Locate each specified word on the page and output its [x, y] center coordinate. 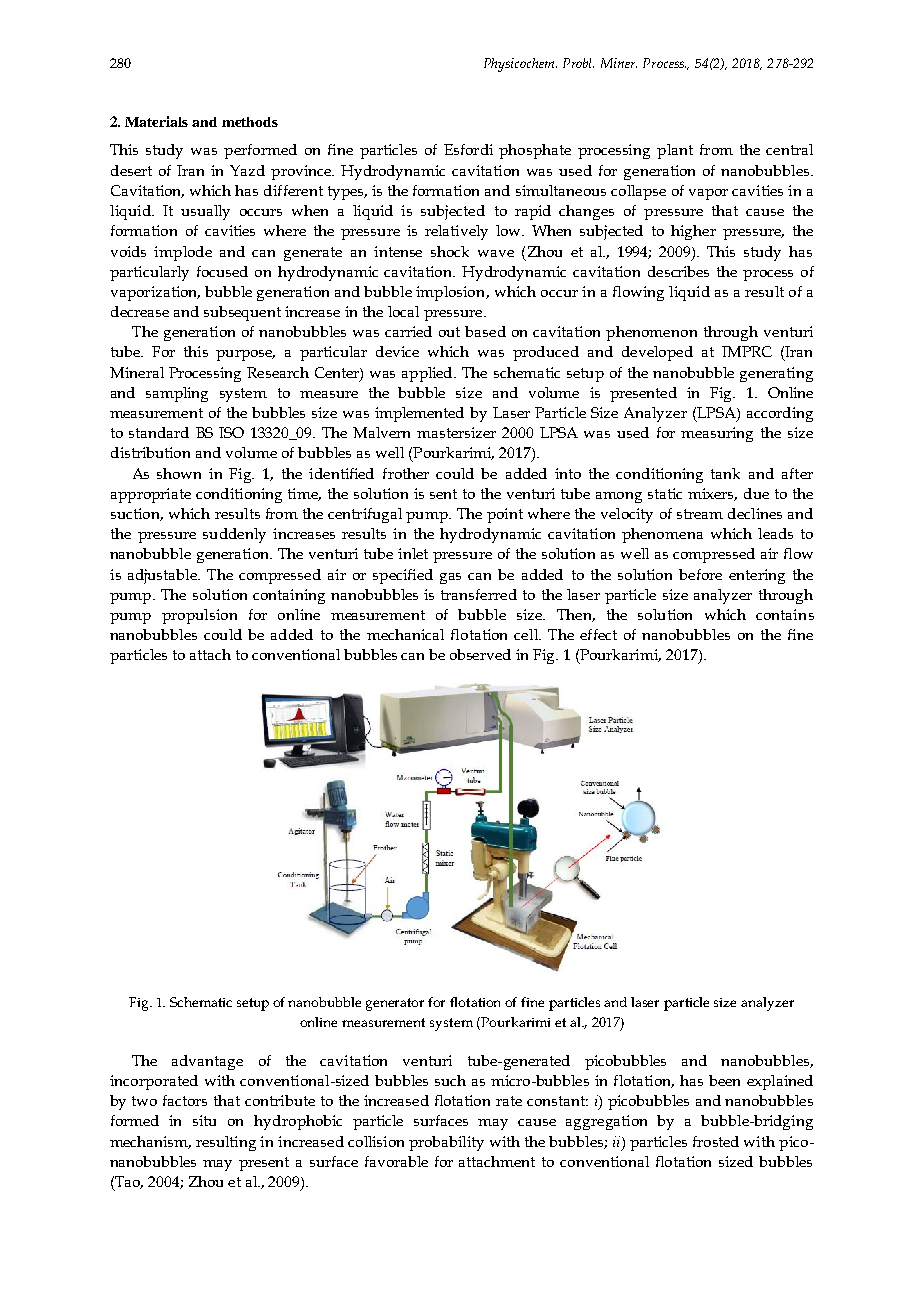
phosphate [535, 151]
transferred [479, 594]
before [700, 574]
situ [204, 1120]
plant [675, 151]
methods [250, 122]
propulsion [199, 616]
